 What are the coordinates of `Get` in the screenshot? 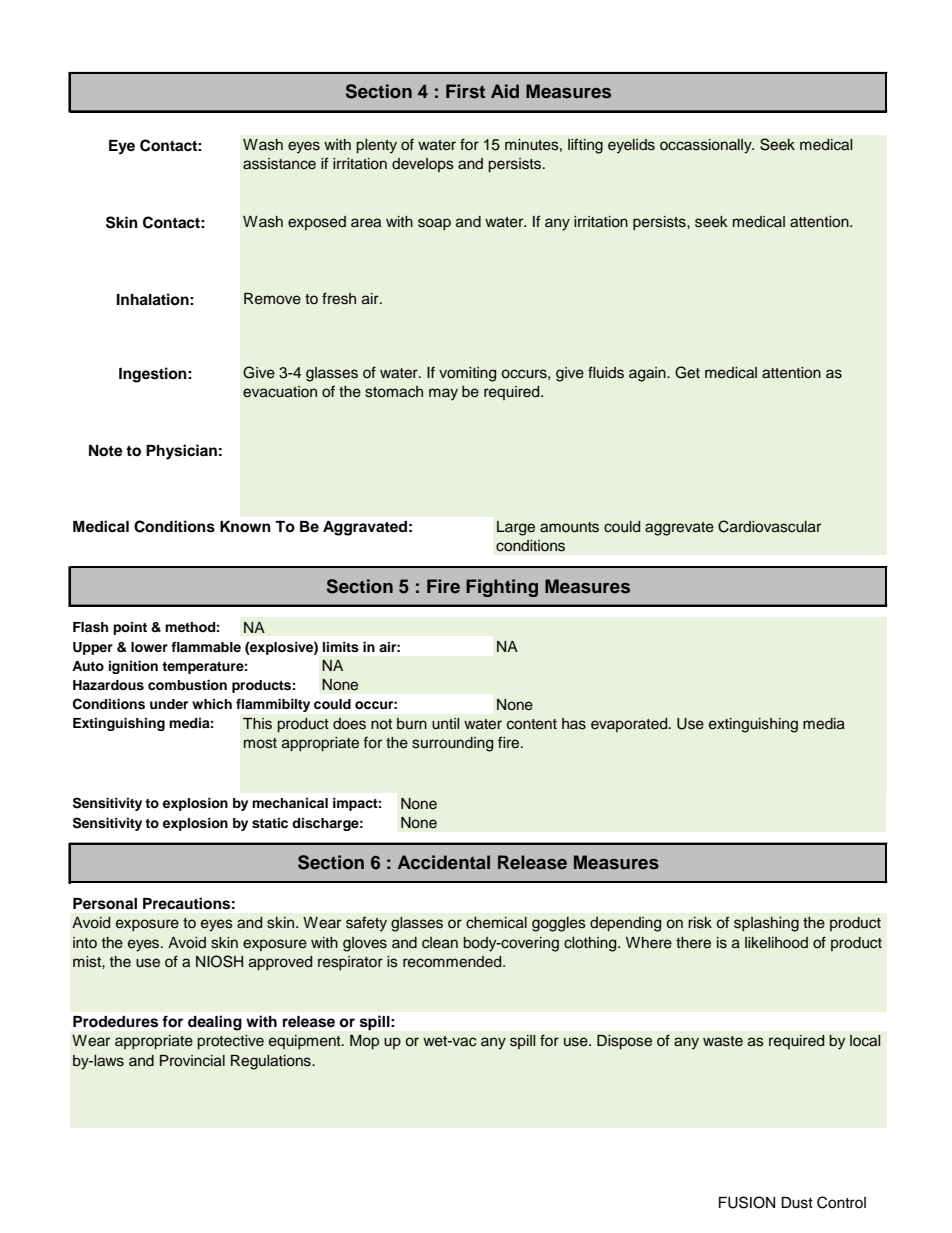 It's located at (687, 372).
